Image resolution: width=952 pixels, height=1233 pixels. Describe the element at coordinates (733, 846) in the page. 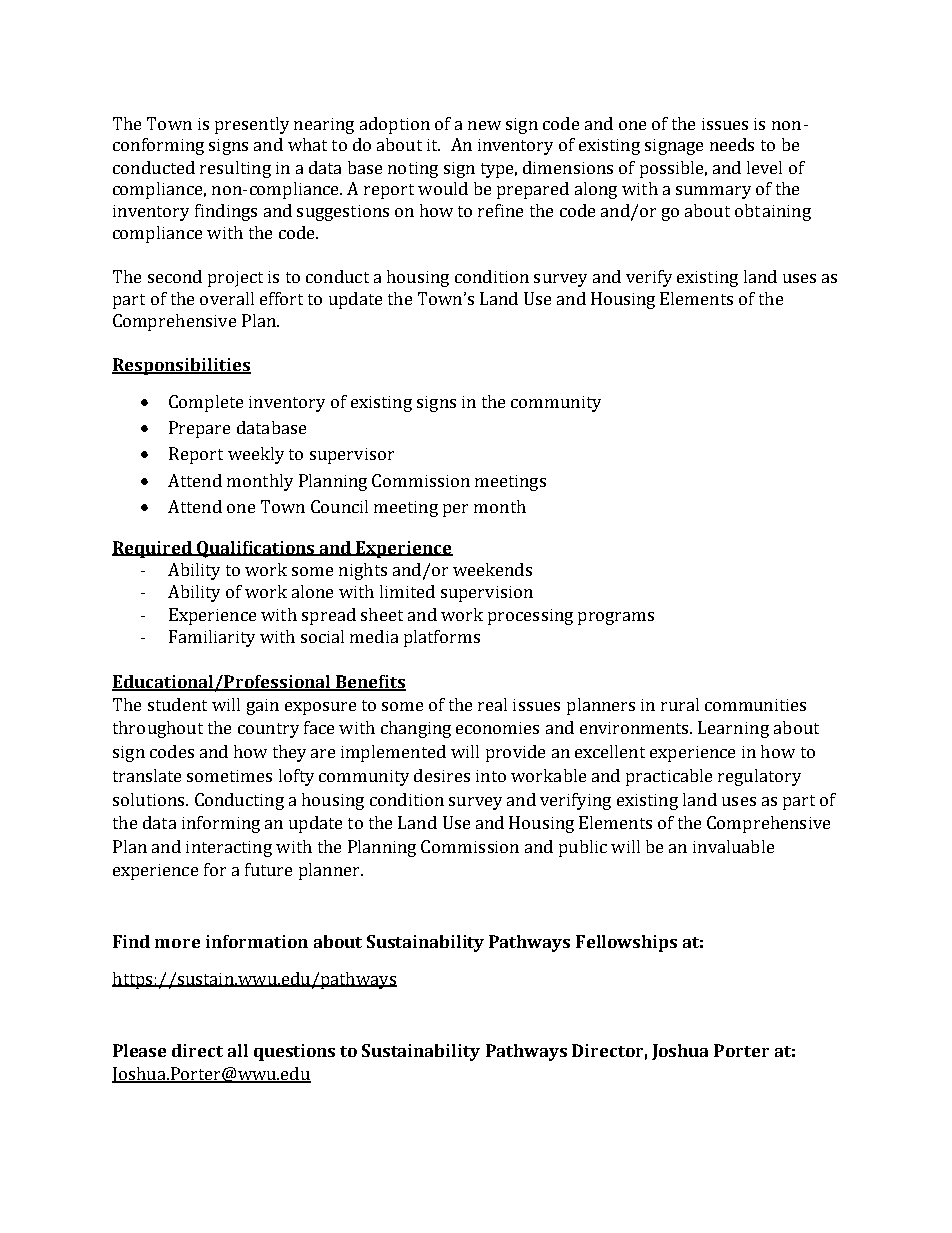

I see `invaluable` at that location.
